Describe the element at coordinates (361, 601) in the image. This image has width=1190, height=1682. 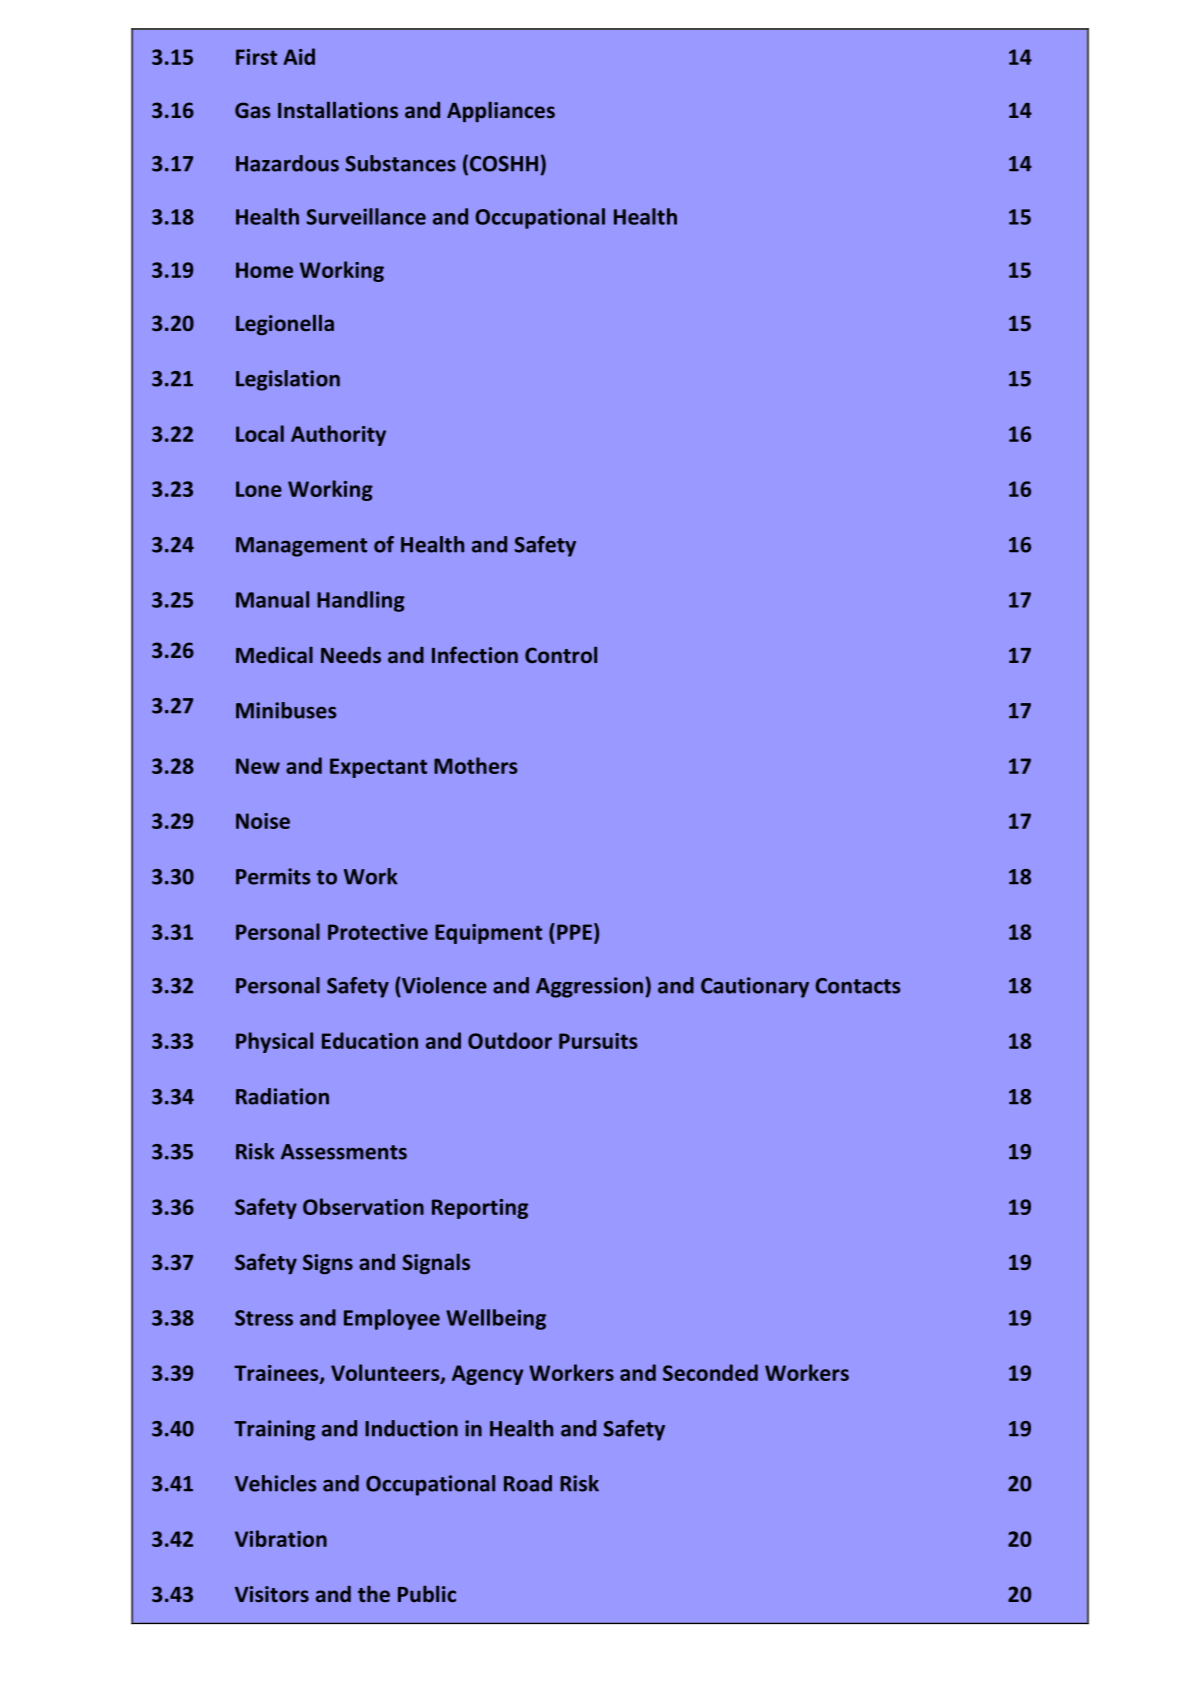
I see `Handling` at that location.
